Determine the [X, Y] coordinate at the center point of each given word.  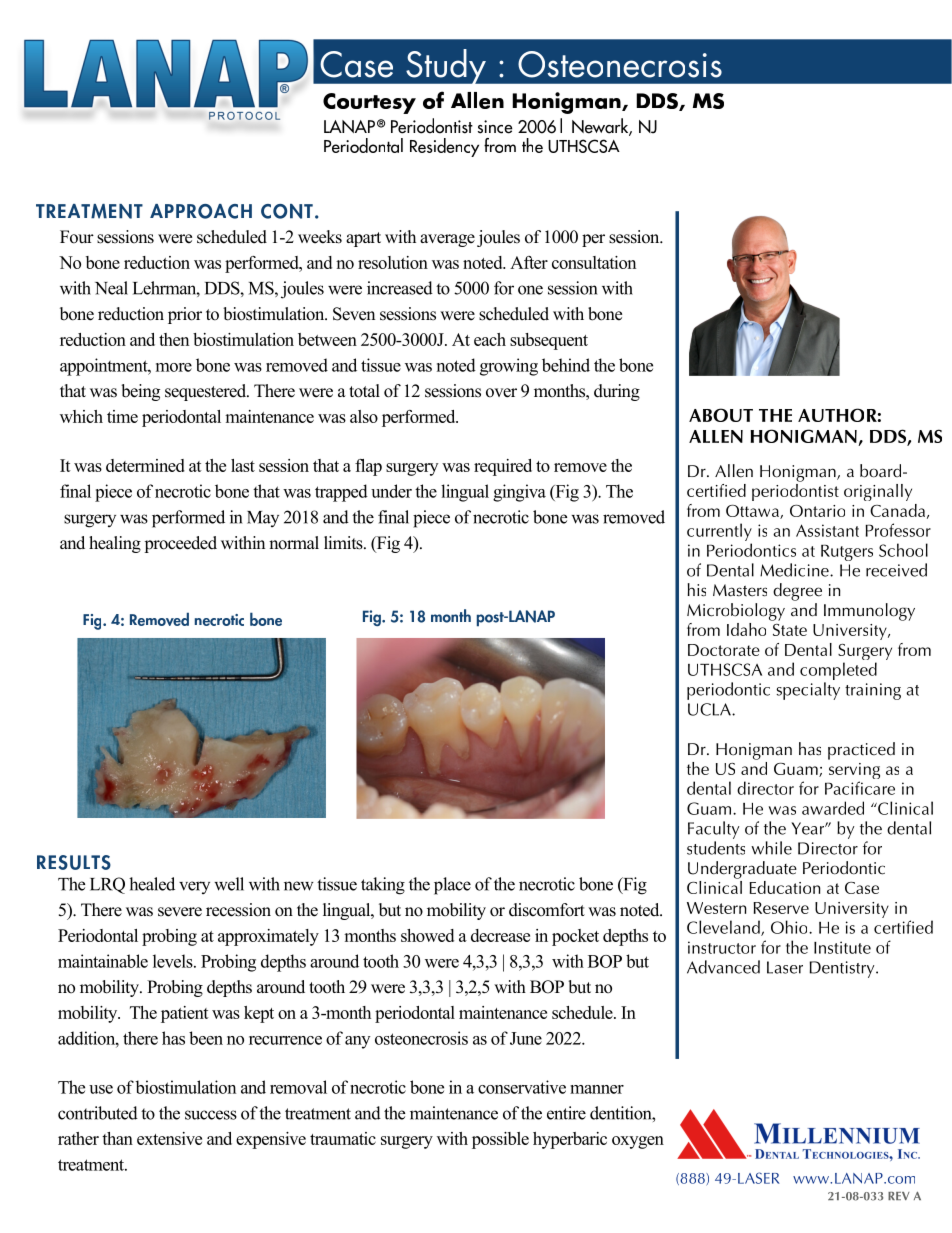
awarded [833, 808]
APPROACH [201, 211]
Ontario [817, 511]
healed [152, 884]
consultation [594, 262]
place [452, 886]
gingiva [519, 493]
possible [500, 1140]
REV [899, 1196]
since [495, 127]
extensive [169, 1138]
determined [145, 465]
